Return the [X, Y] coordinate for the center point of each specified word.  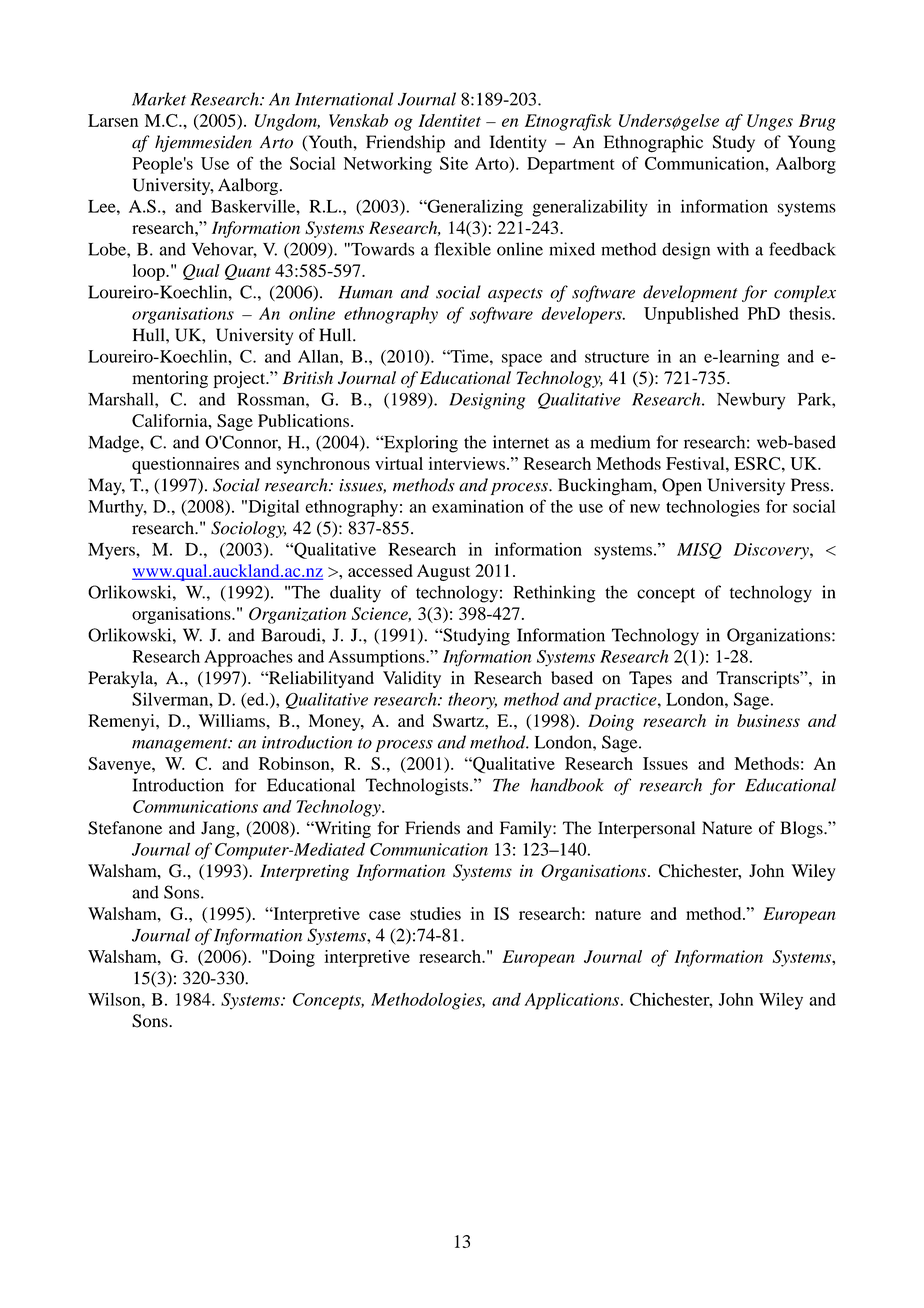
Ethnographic [653, 144]
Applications [573, 1001]
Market [159, 99]
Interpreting [304, 872]
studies [435, 913]
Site [454, 163]
